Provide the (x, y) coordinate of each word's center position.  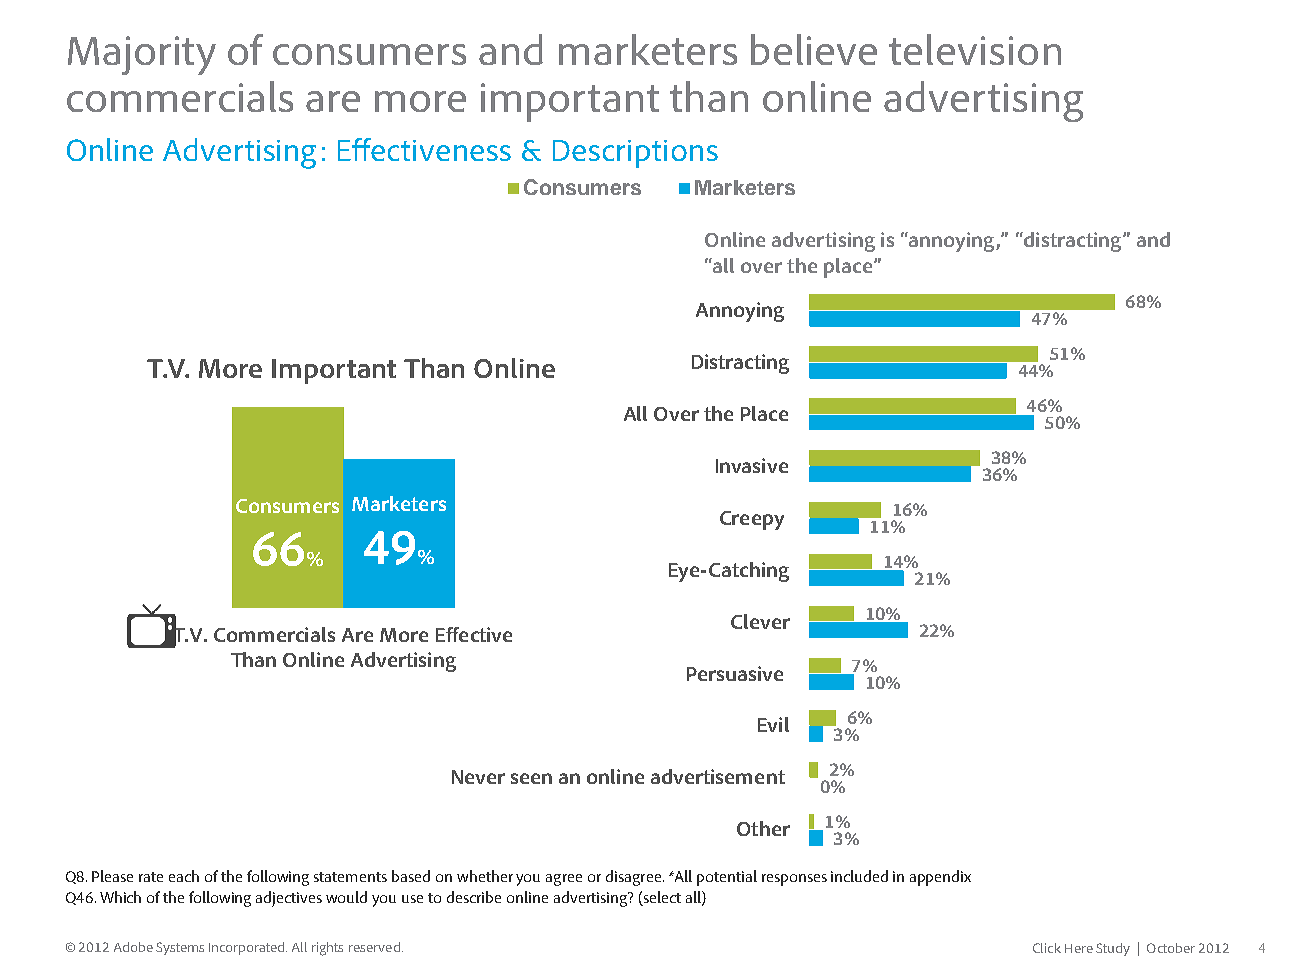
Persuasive (735, 673)
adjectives (289, 899)
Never (478, 777)
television (975, 49)
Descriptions (635, 154)
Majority (142, 55)
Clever (760, 621)
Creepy (752, 520)
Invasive (752, 465)
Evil (773, 724)
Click (1047, 948)
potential (727, 878)
